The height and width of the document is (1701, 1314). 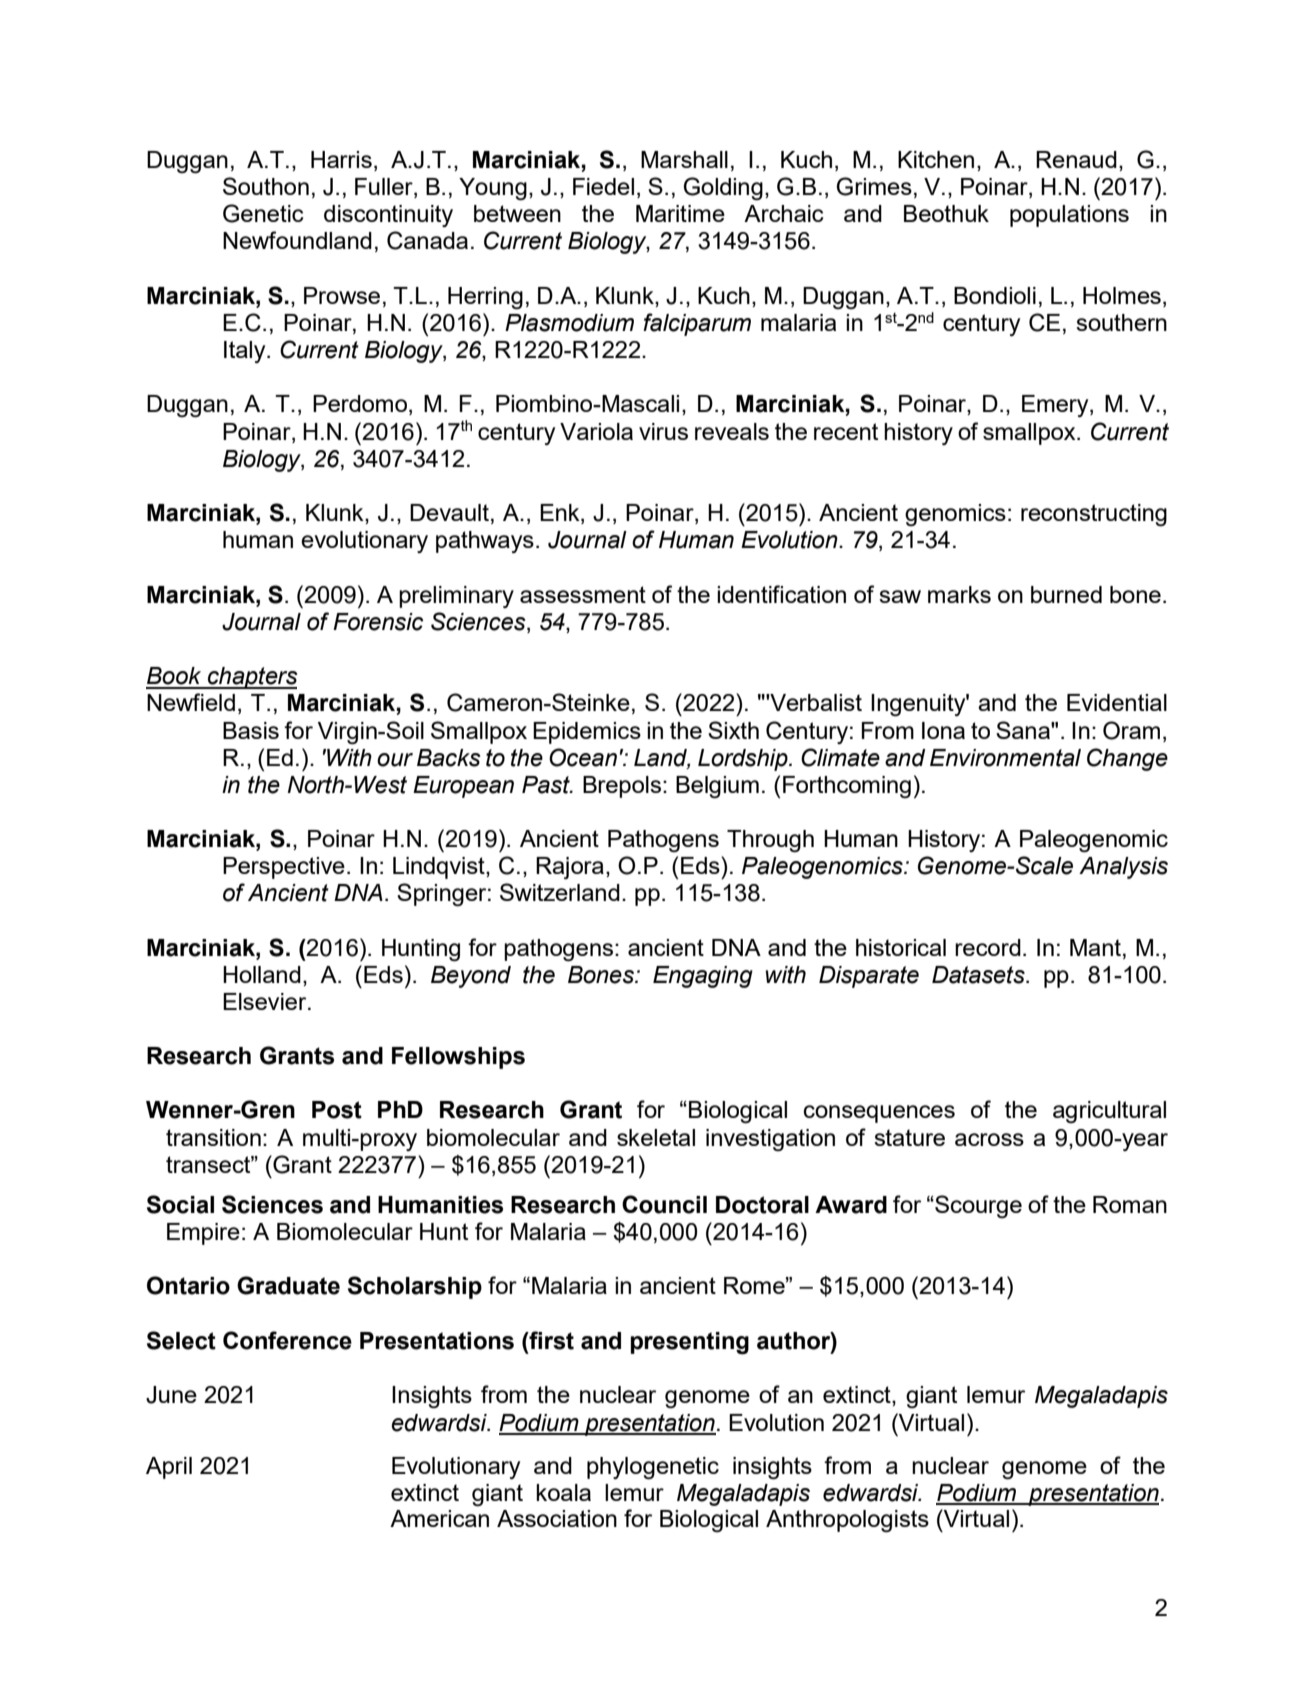 What do you see at coordinates (284, 868) in the document?
I see `Perspective` at bounding box center [284, 868].
